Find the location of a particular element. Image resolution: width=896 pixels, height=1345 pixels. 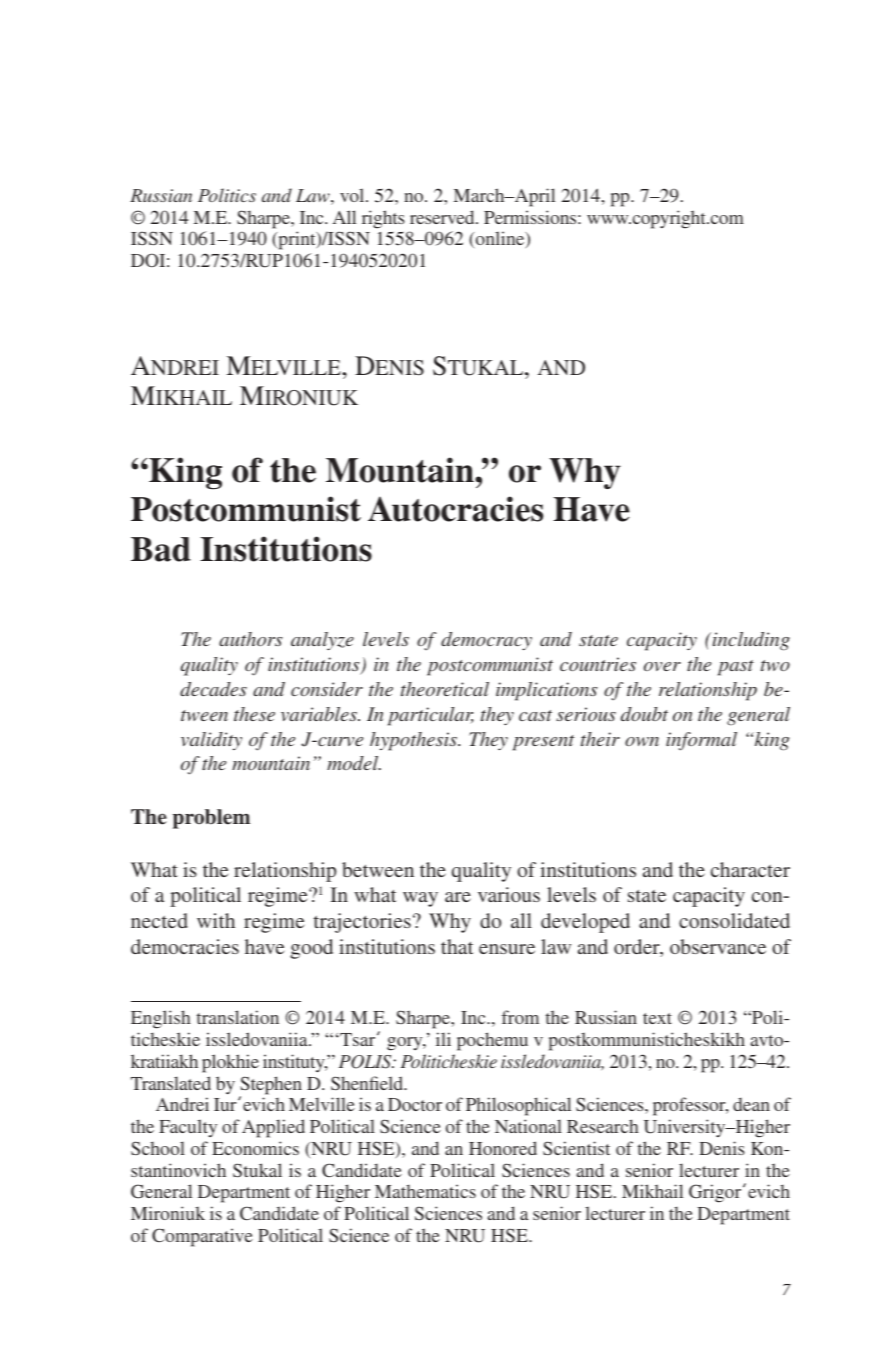

reserved is located at coordinates (443, 217).
